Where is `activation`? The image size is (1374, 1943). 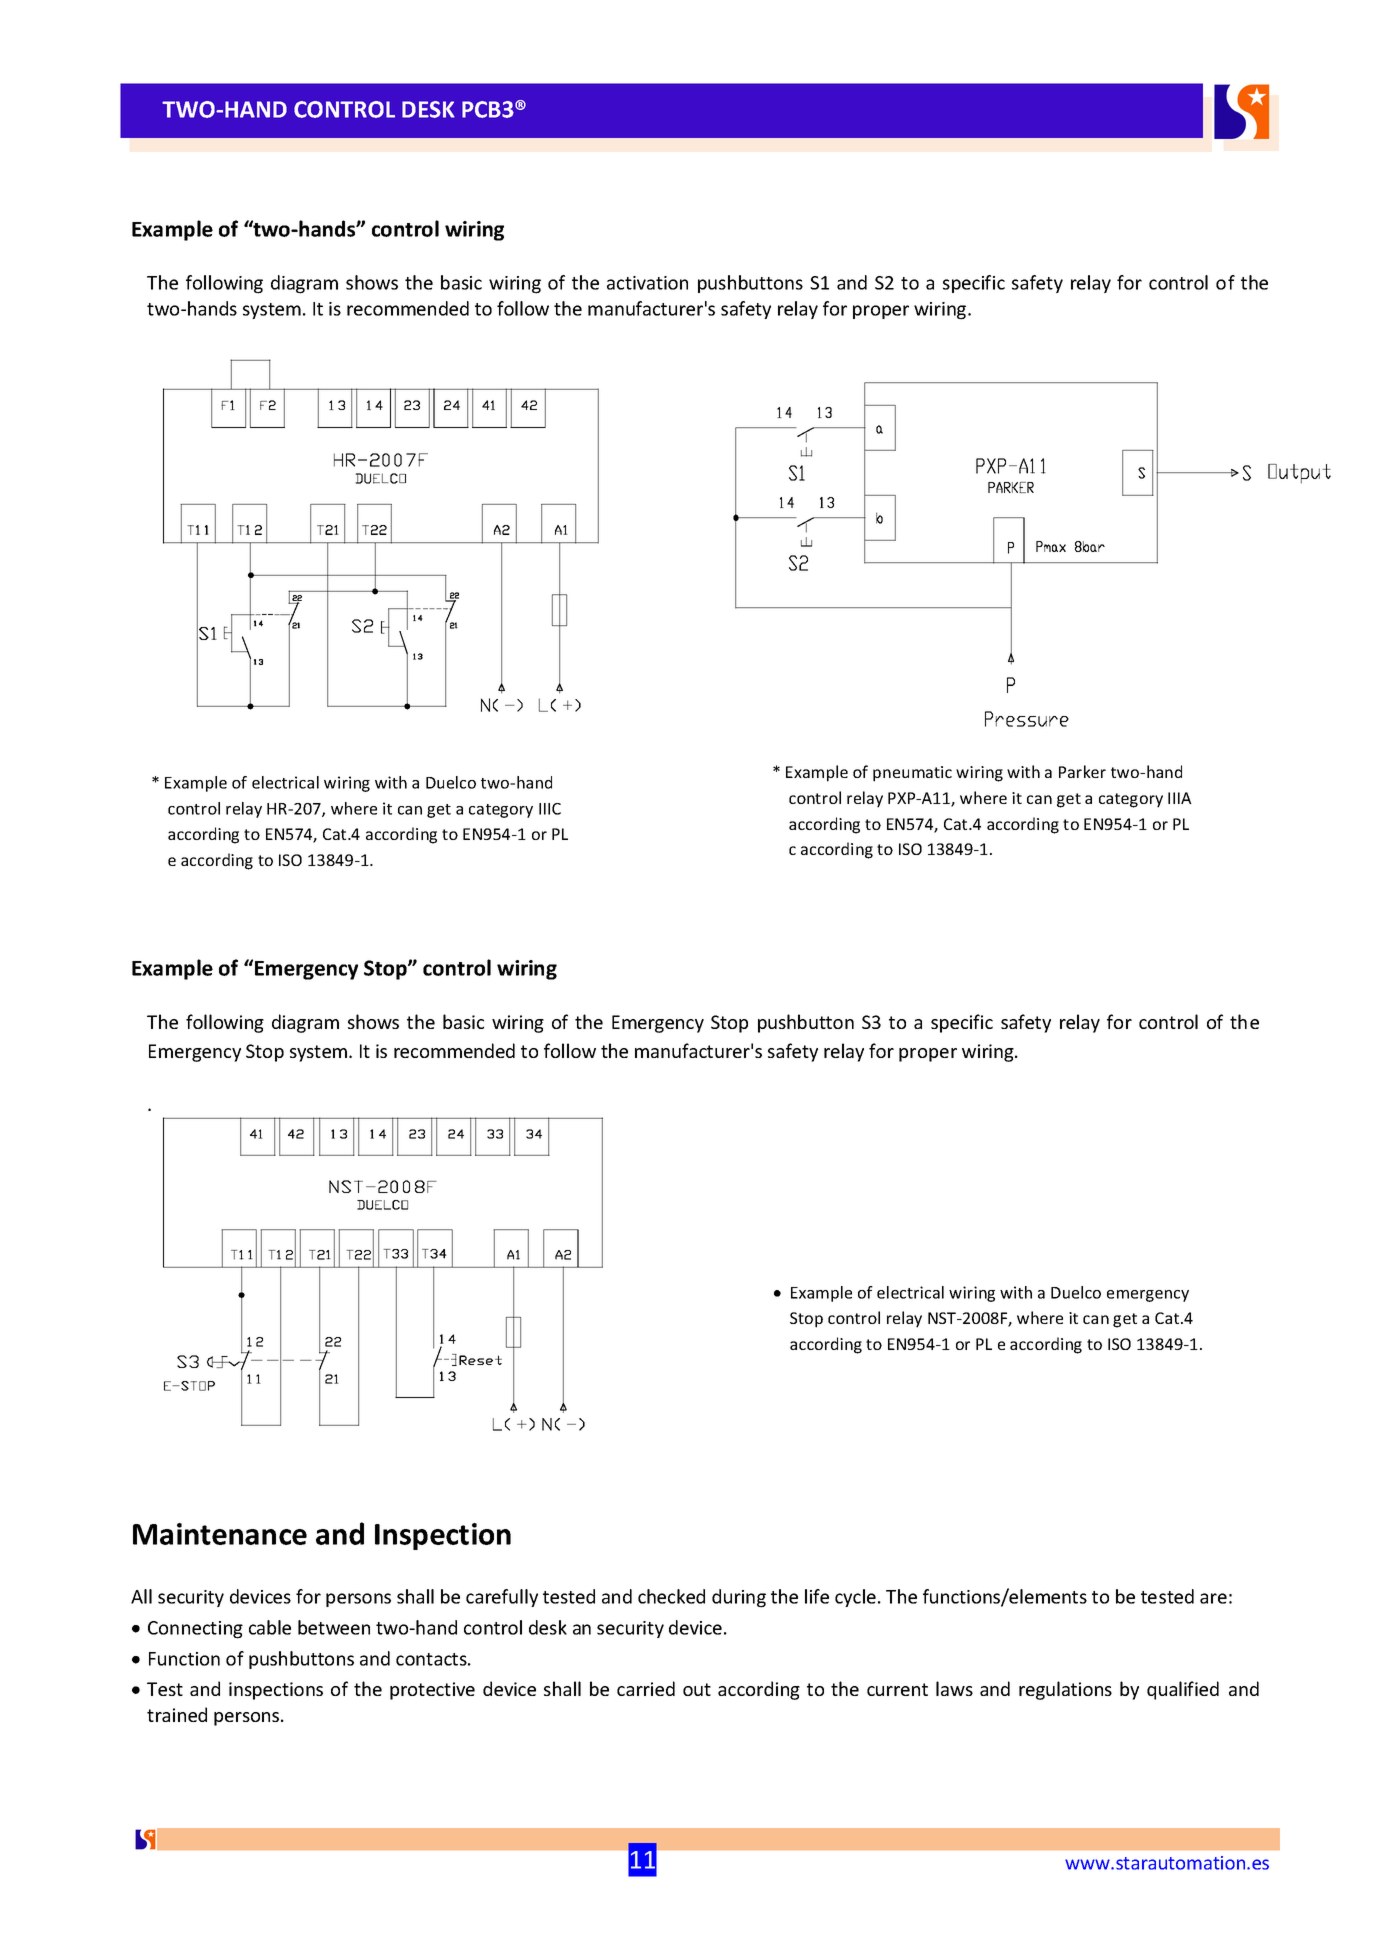 activation is located at coordinates (647, 283).
